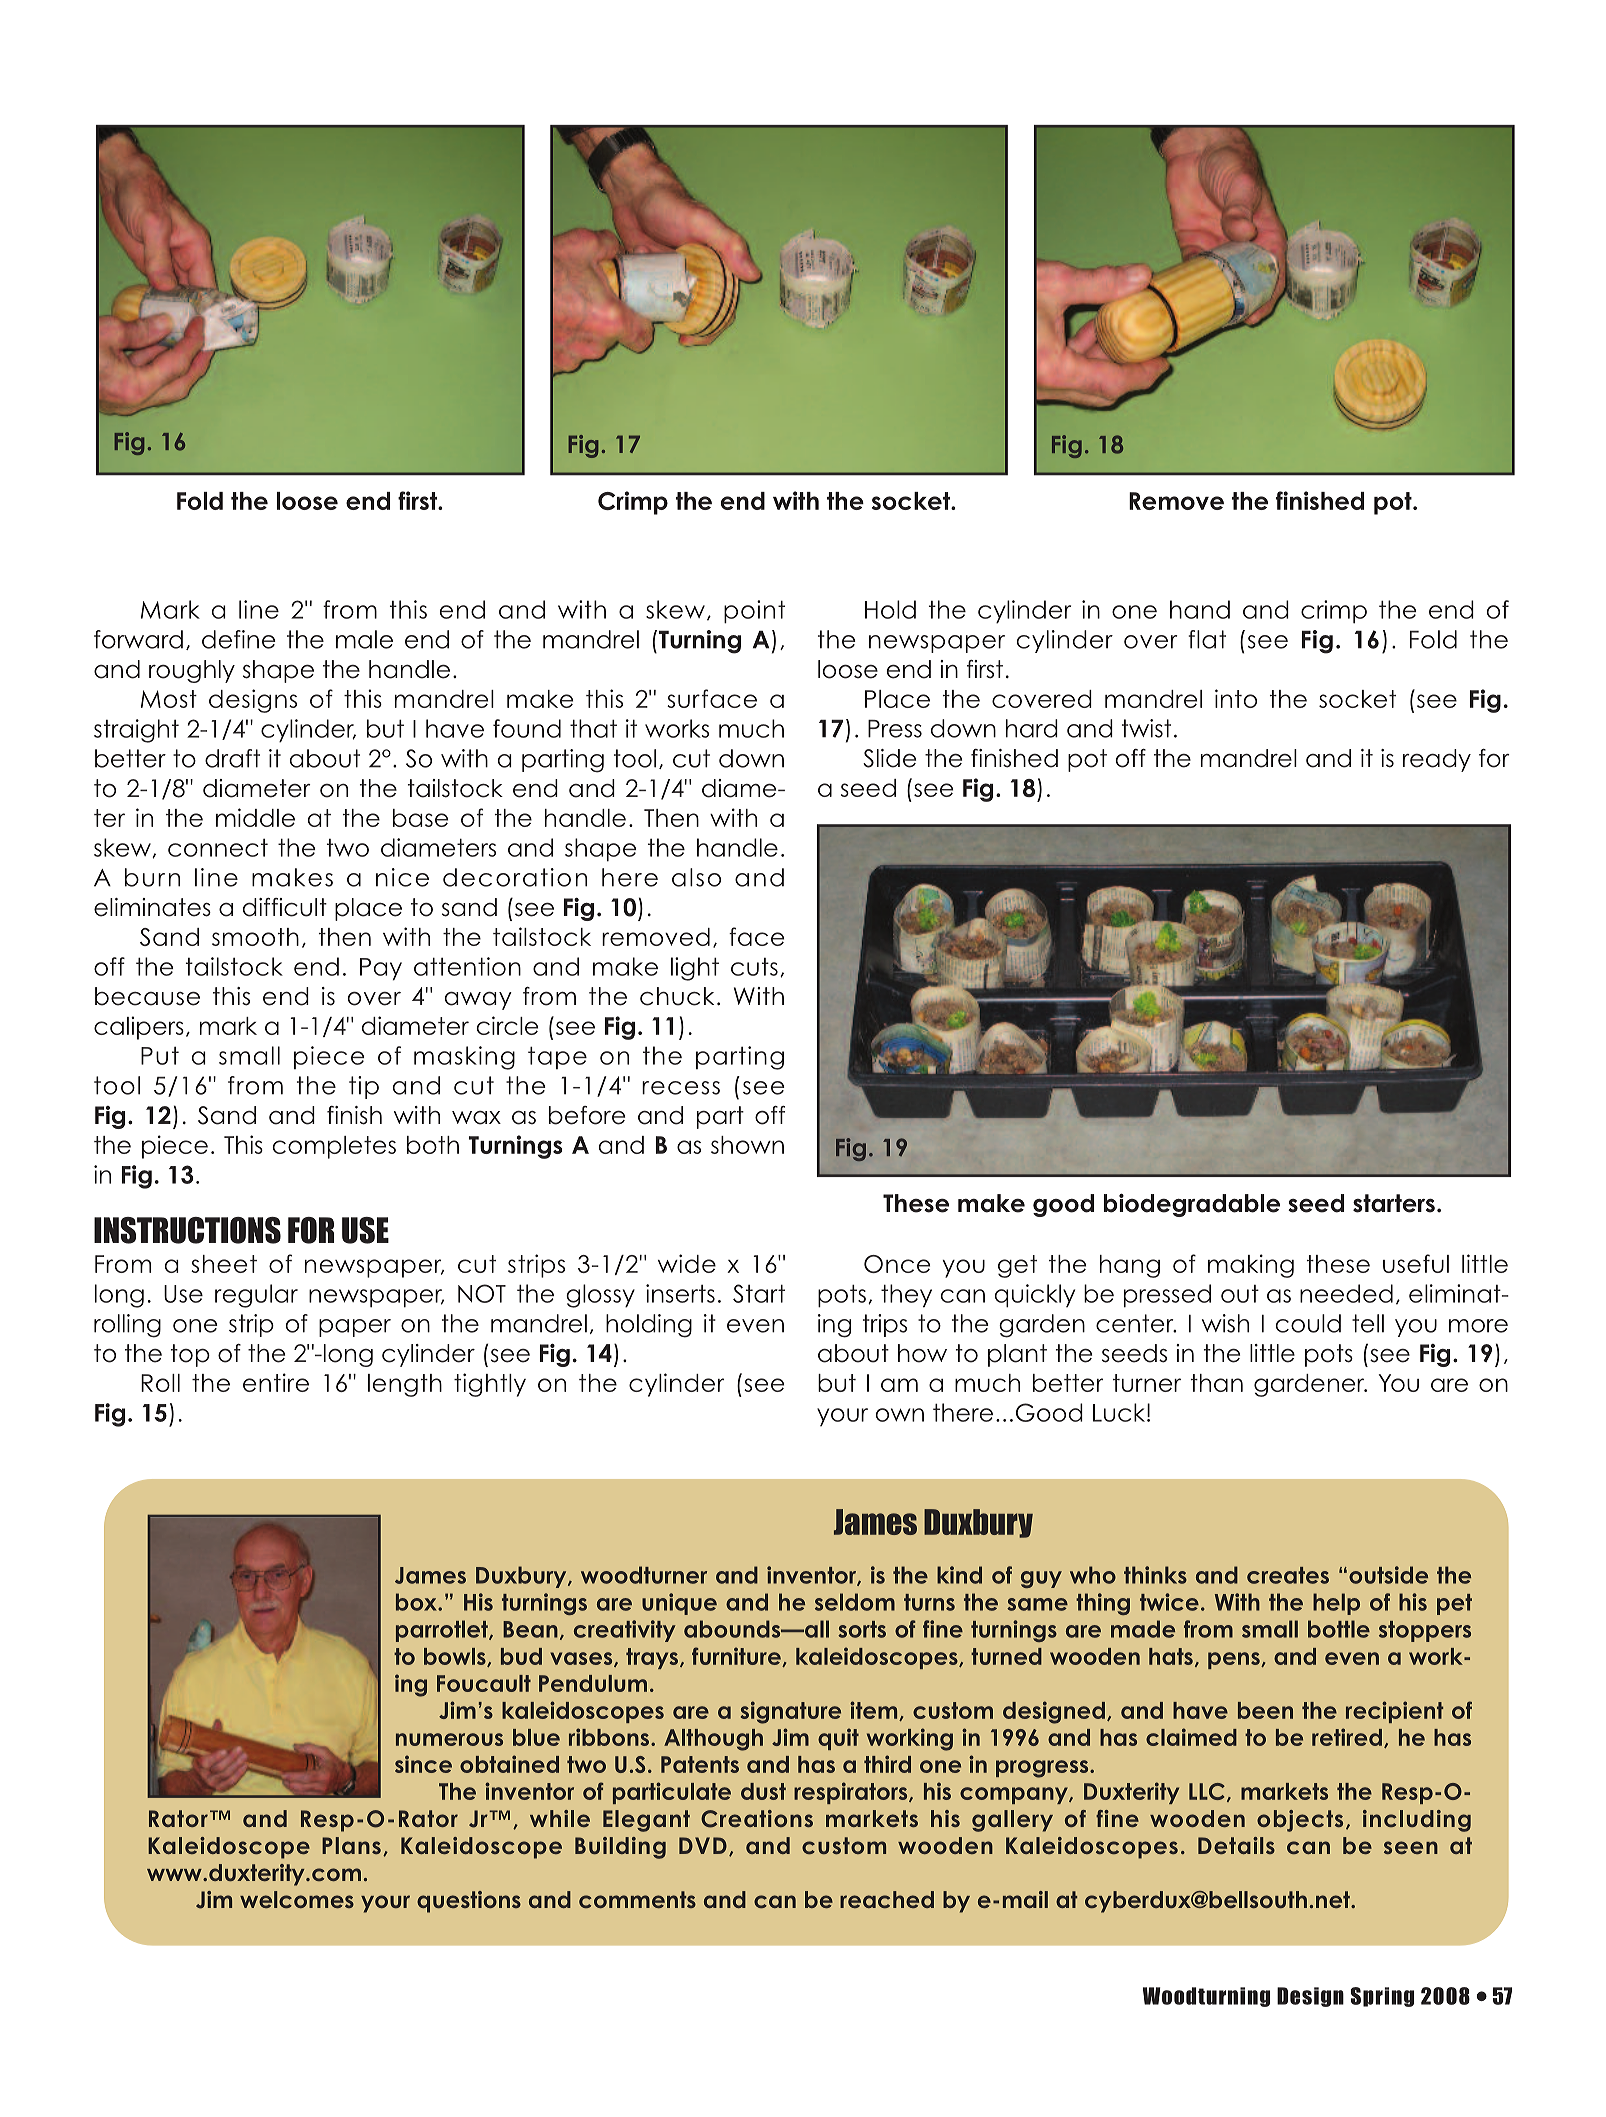  I want to click on point, so click(754, 612).
